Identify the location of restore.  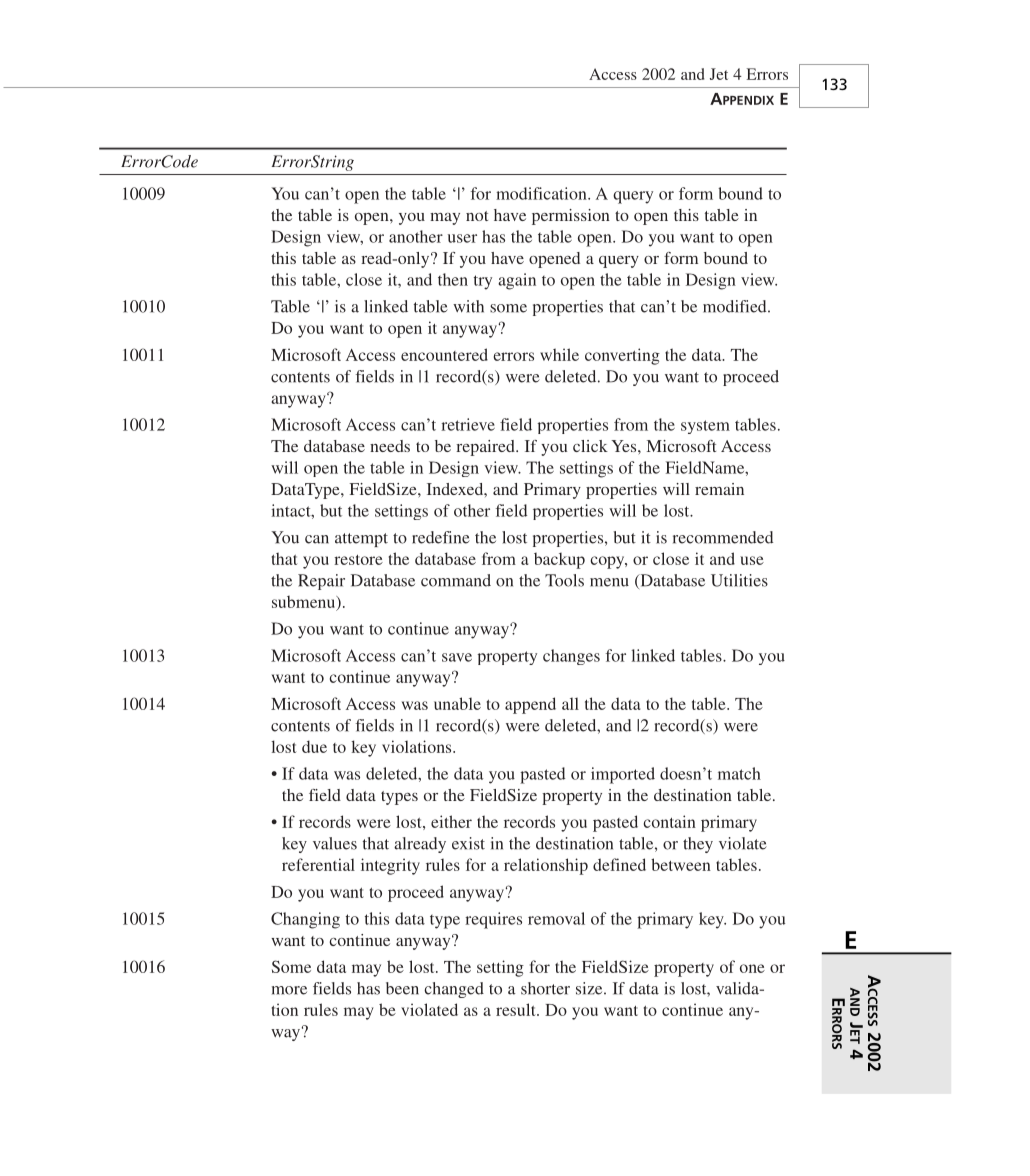
(358, 560).
